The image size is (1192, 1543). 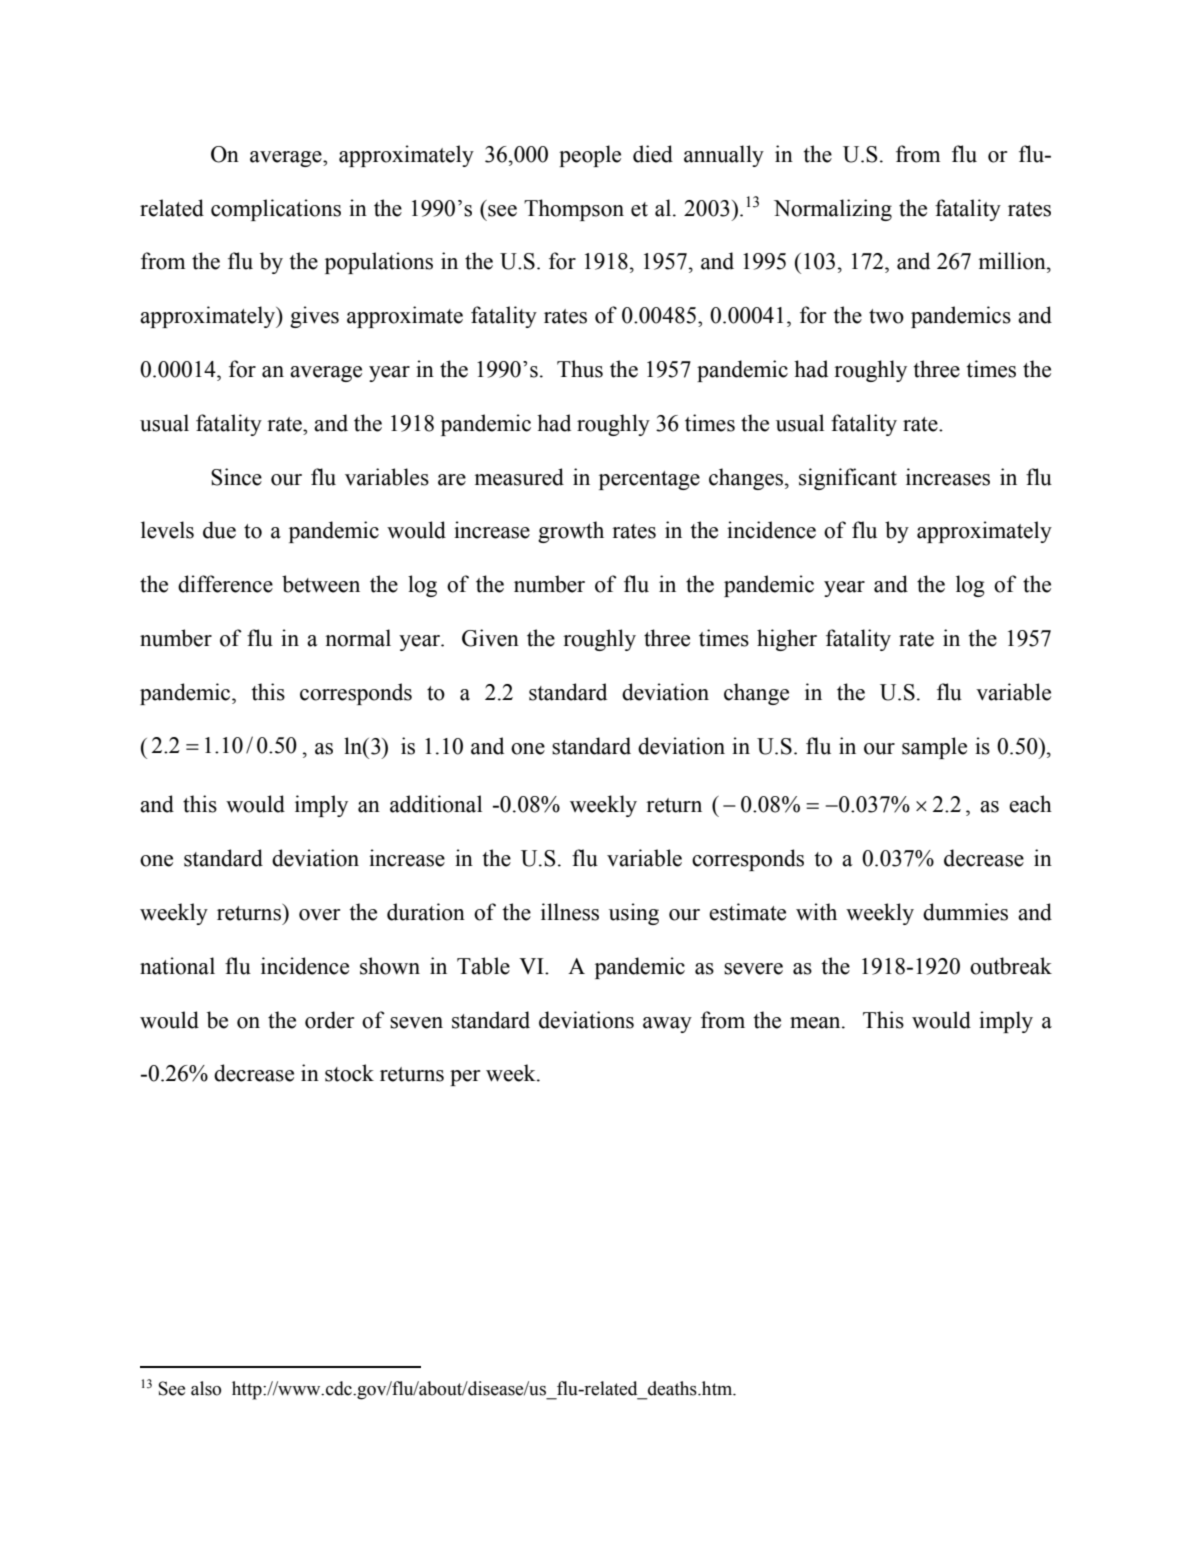 What do you see at coordinates (965, 912) in the image?
I see `dummies` at bounding box center [965, 912].
